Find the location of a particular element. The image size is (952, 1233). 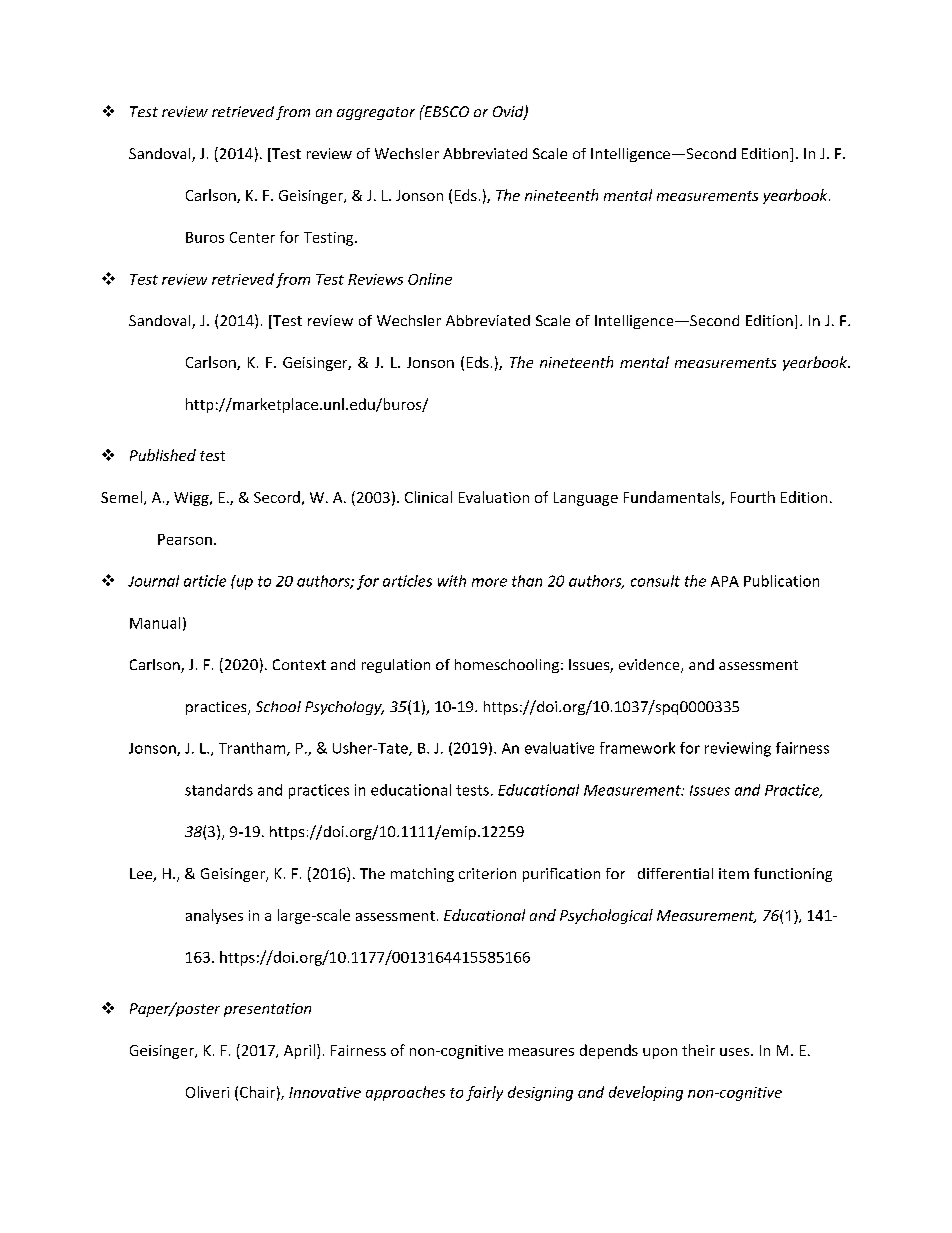

APA is located at coordinates (725, 581).
